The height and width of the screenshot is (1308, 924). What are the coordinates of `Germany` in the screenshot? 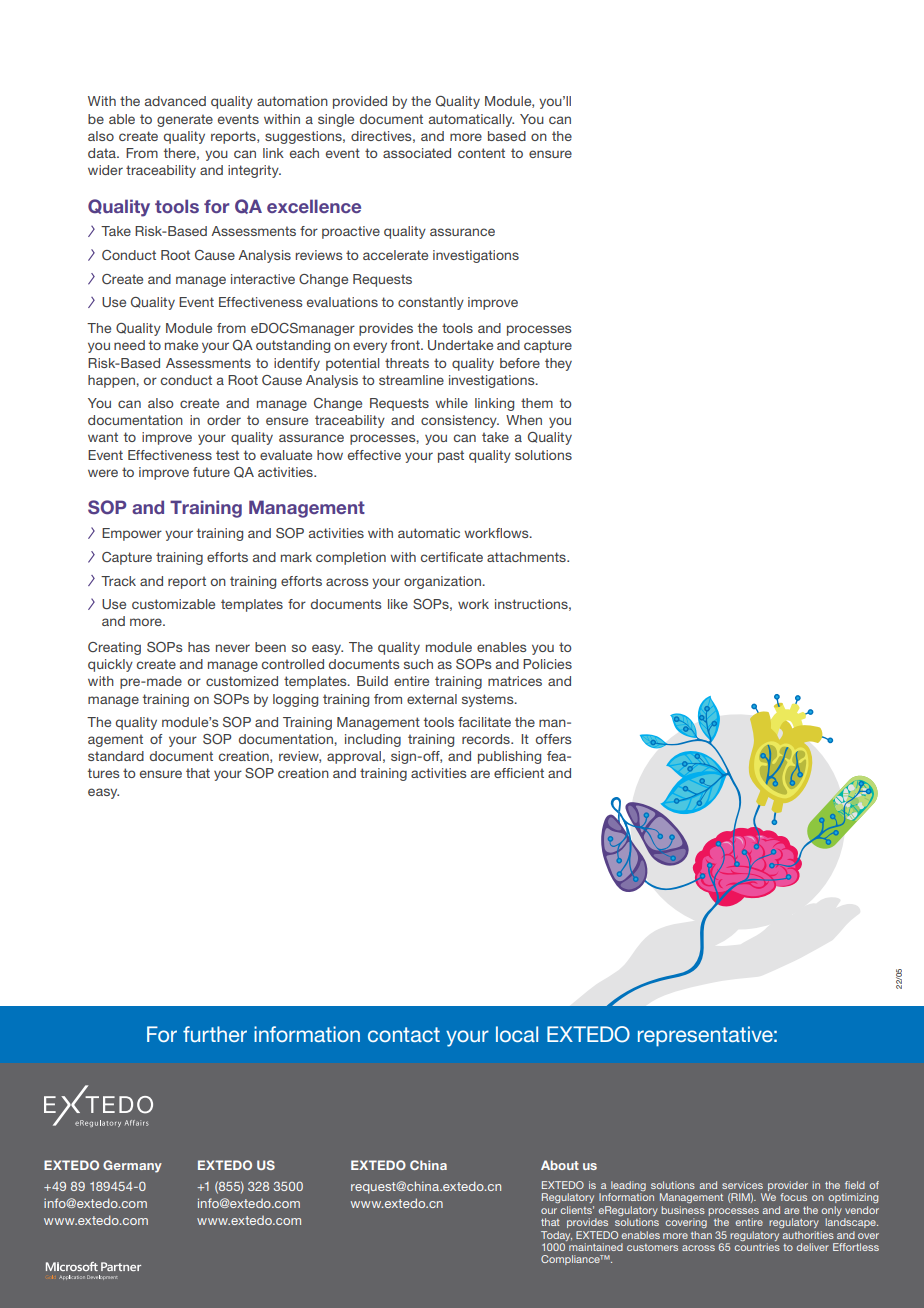 It's located at (132, 1166).
